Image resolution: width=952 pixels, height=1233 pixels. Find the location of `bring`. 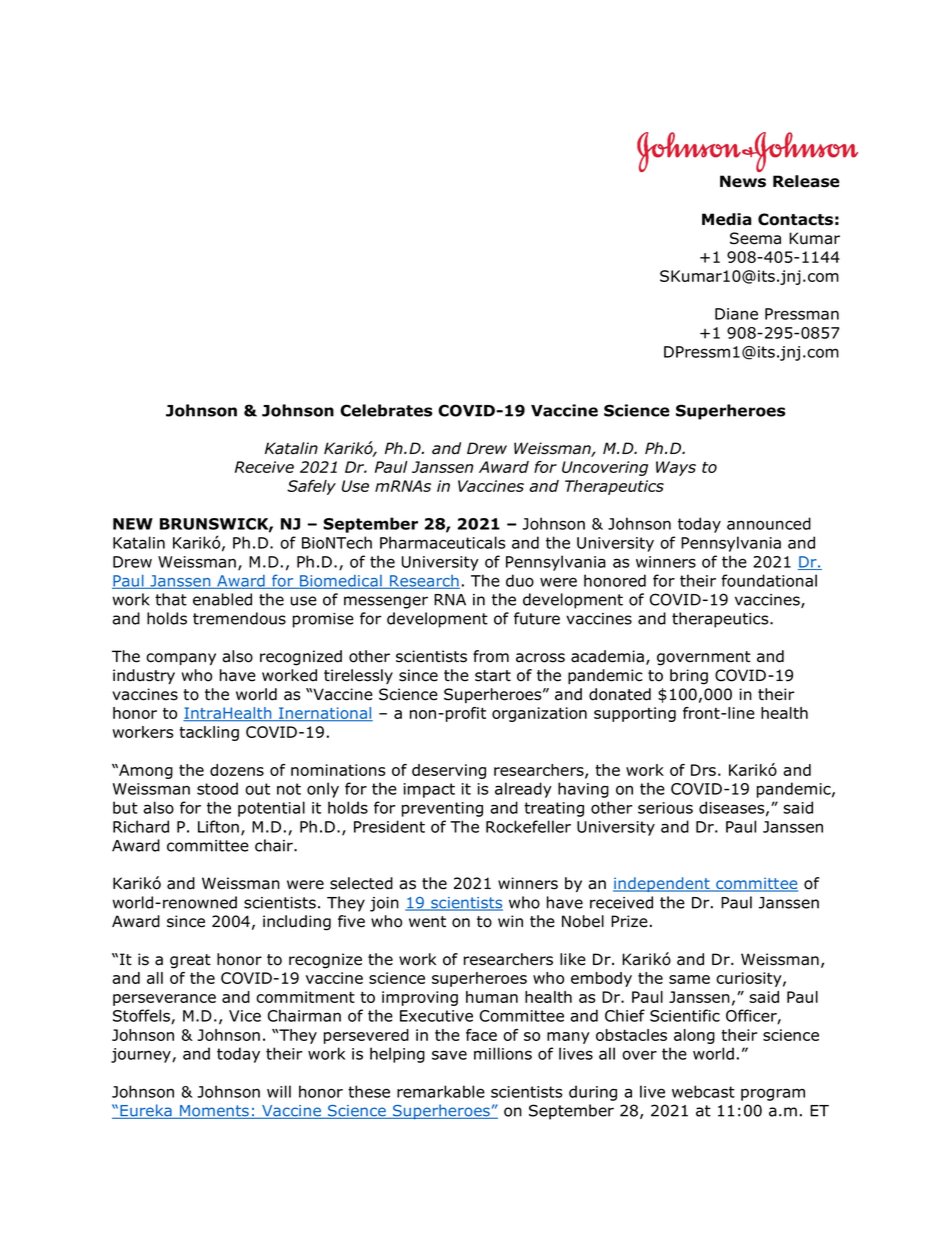

bring is located at coordinates (689, 677).
